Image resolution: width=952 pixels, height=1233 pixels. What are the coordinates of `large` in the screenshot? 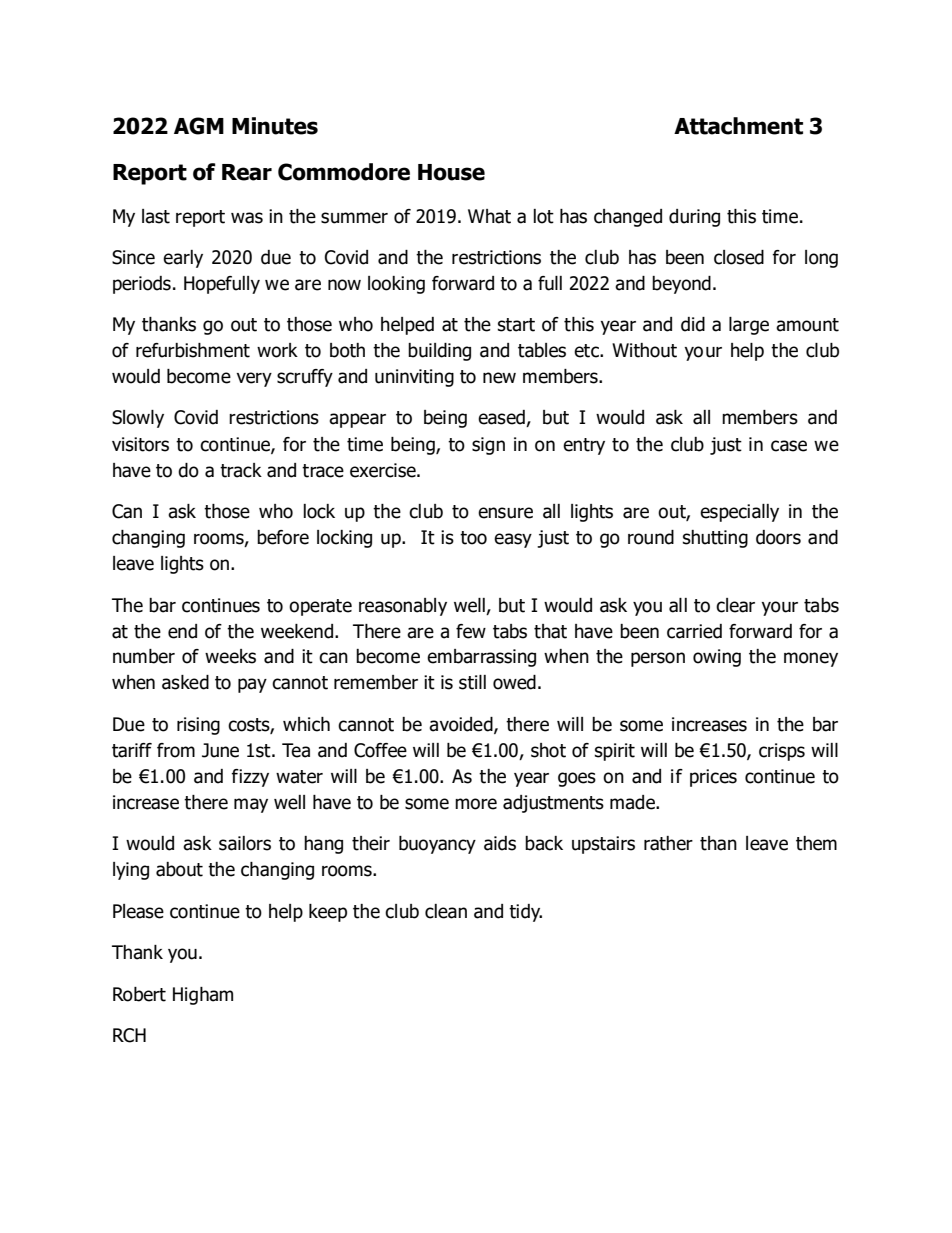 It's located at (749, 326).
